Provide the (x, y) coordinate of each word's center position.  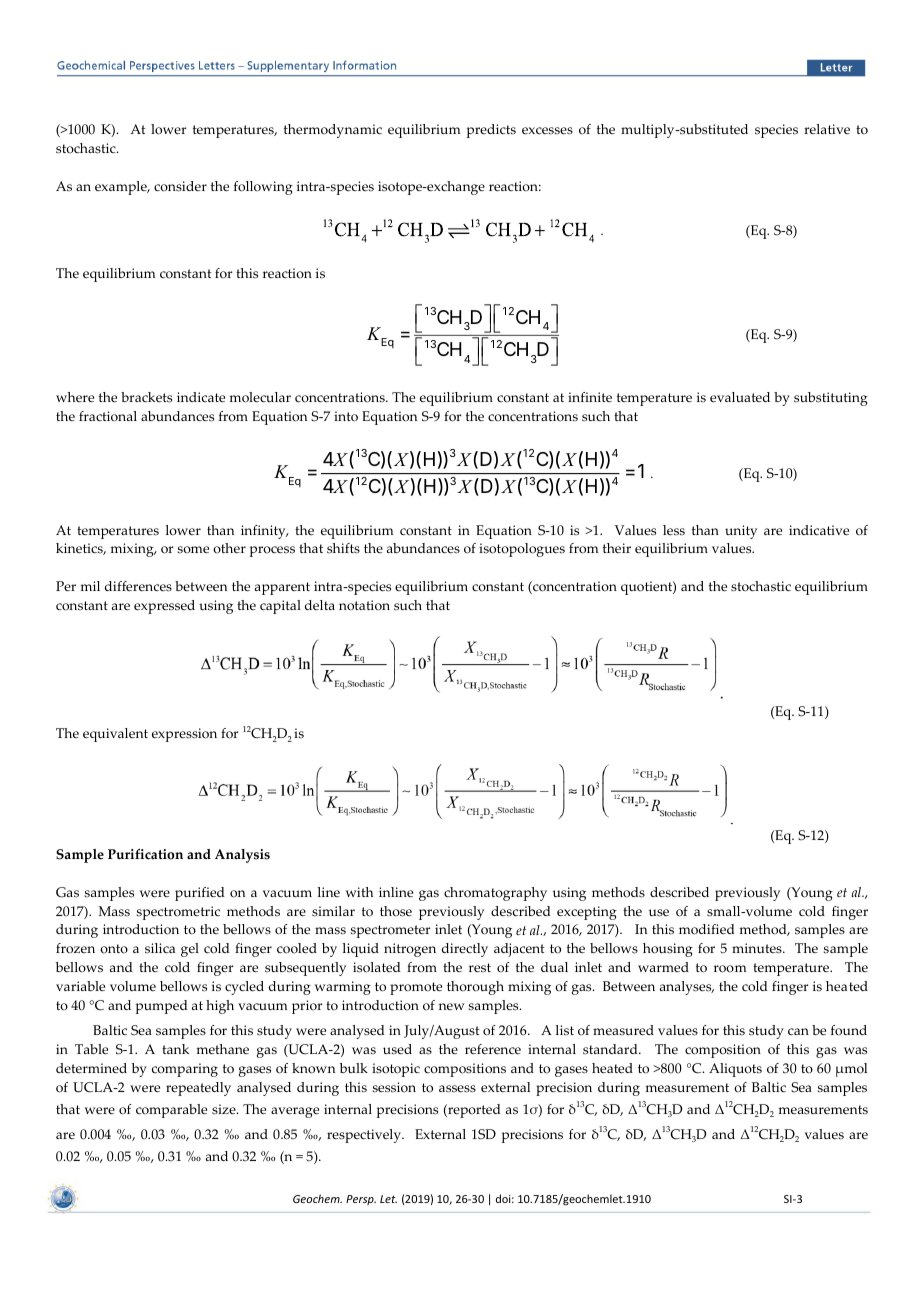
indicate (201, 397)
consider (180, 186)
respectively (365, 1136)
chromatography (495, 894)
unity (741, 532)
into (346, 416)
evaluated (740, 397)
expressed (164, 607)
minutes (758, 948)
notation (364, 605)
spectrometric (178, 913)
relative (827, 129)
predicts (491, 131)
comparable (171, 1111)
